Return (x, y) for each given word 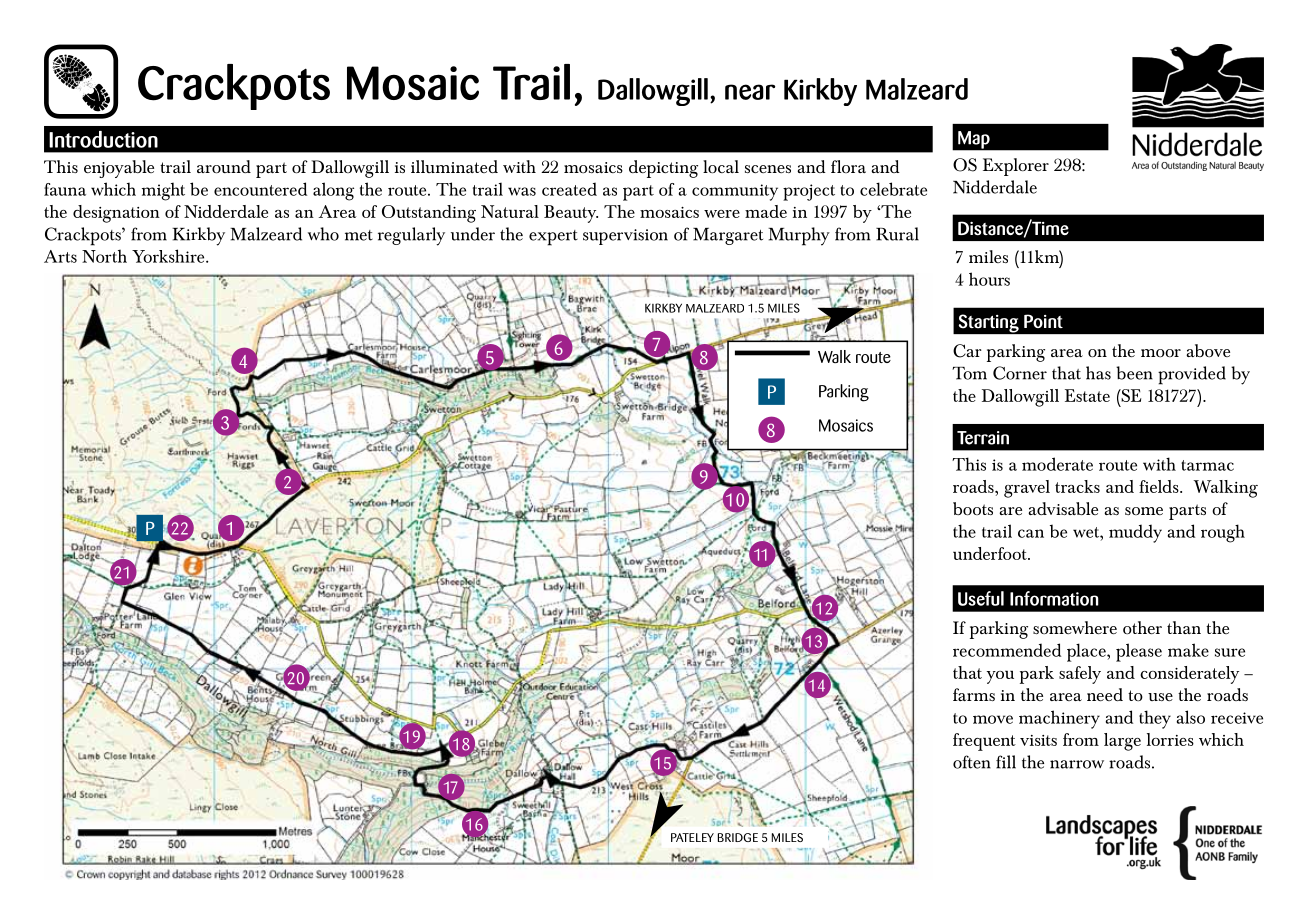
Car (967, 351)
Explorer (1016, 167)
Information (1054, 598)
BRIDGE (738, 837)
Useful (981, 598)
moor (1161, 353)
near (750, 92)
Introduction (103, 139)
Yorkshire (169, 256)
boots (973, 508)
